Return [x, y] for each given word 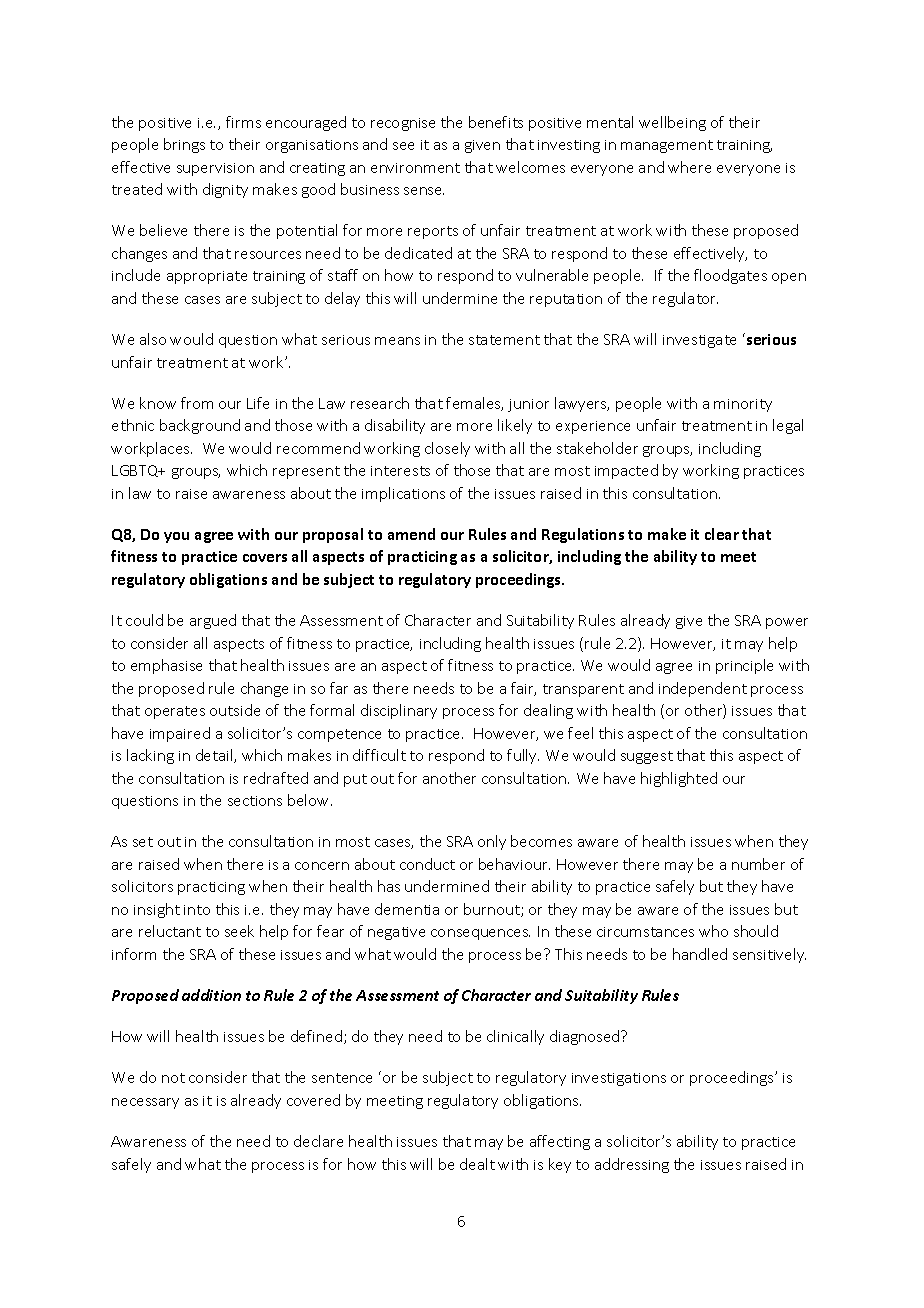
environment [415, 168]
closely [447, 449]
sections [255, 801]
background [200, 426]
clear [722, 534]
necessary [145, 1103]
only [492, 842]
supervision [215, 169]
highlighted [679, 779]
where [689, 167]
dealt [477, 1164]
